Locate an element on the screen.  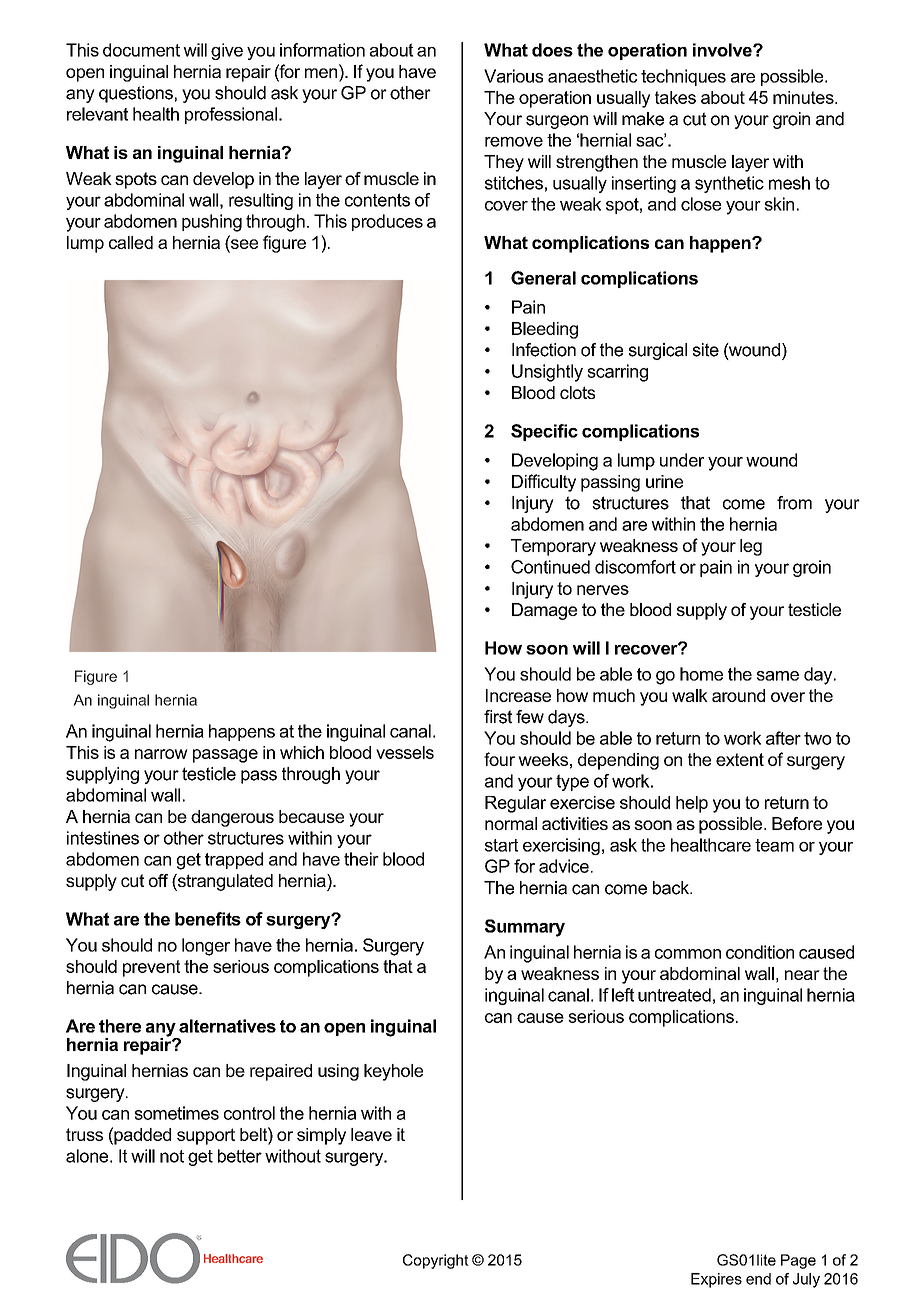
leg is located at coordinates (751, 547).
